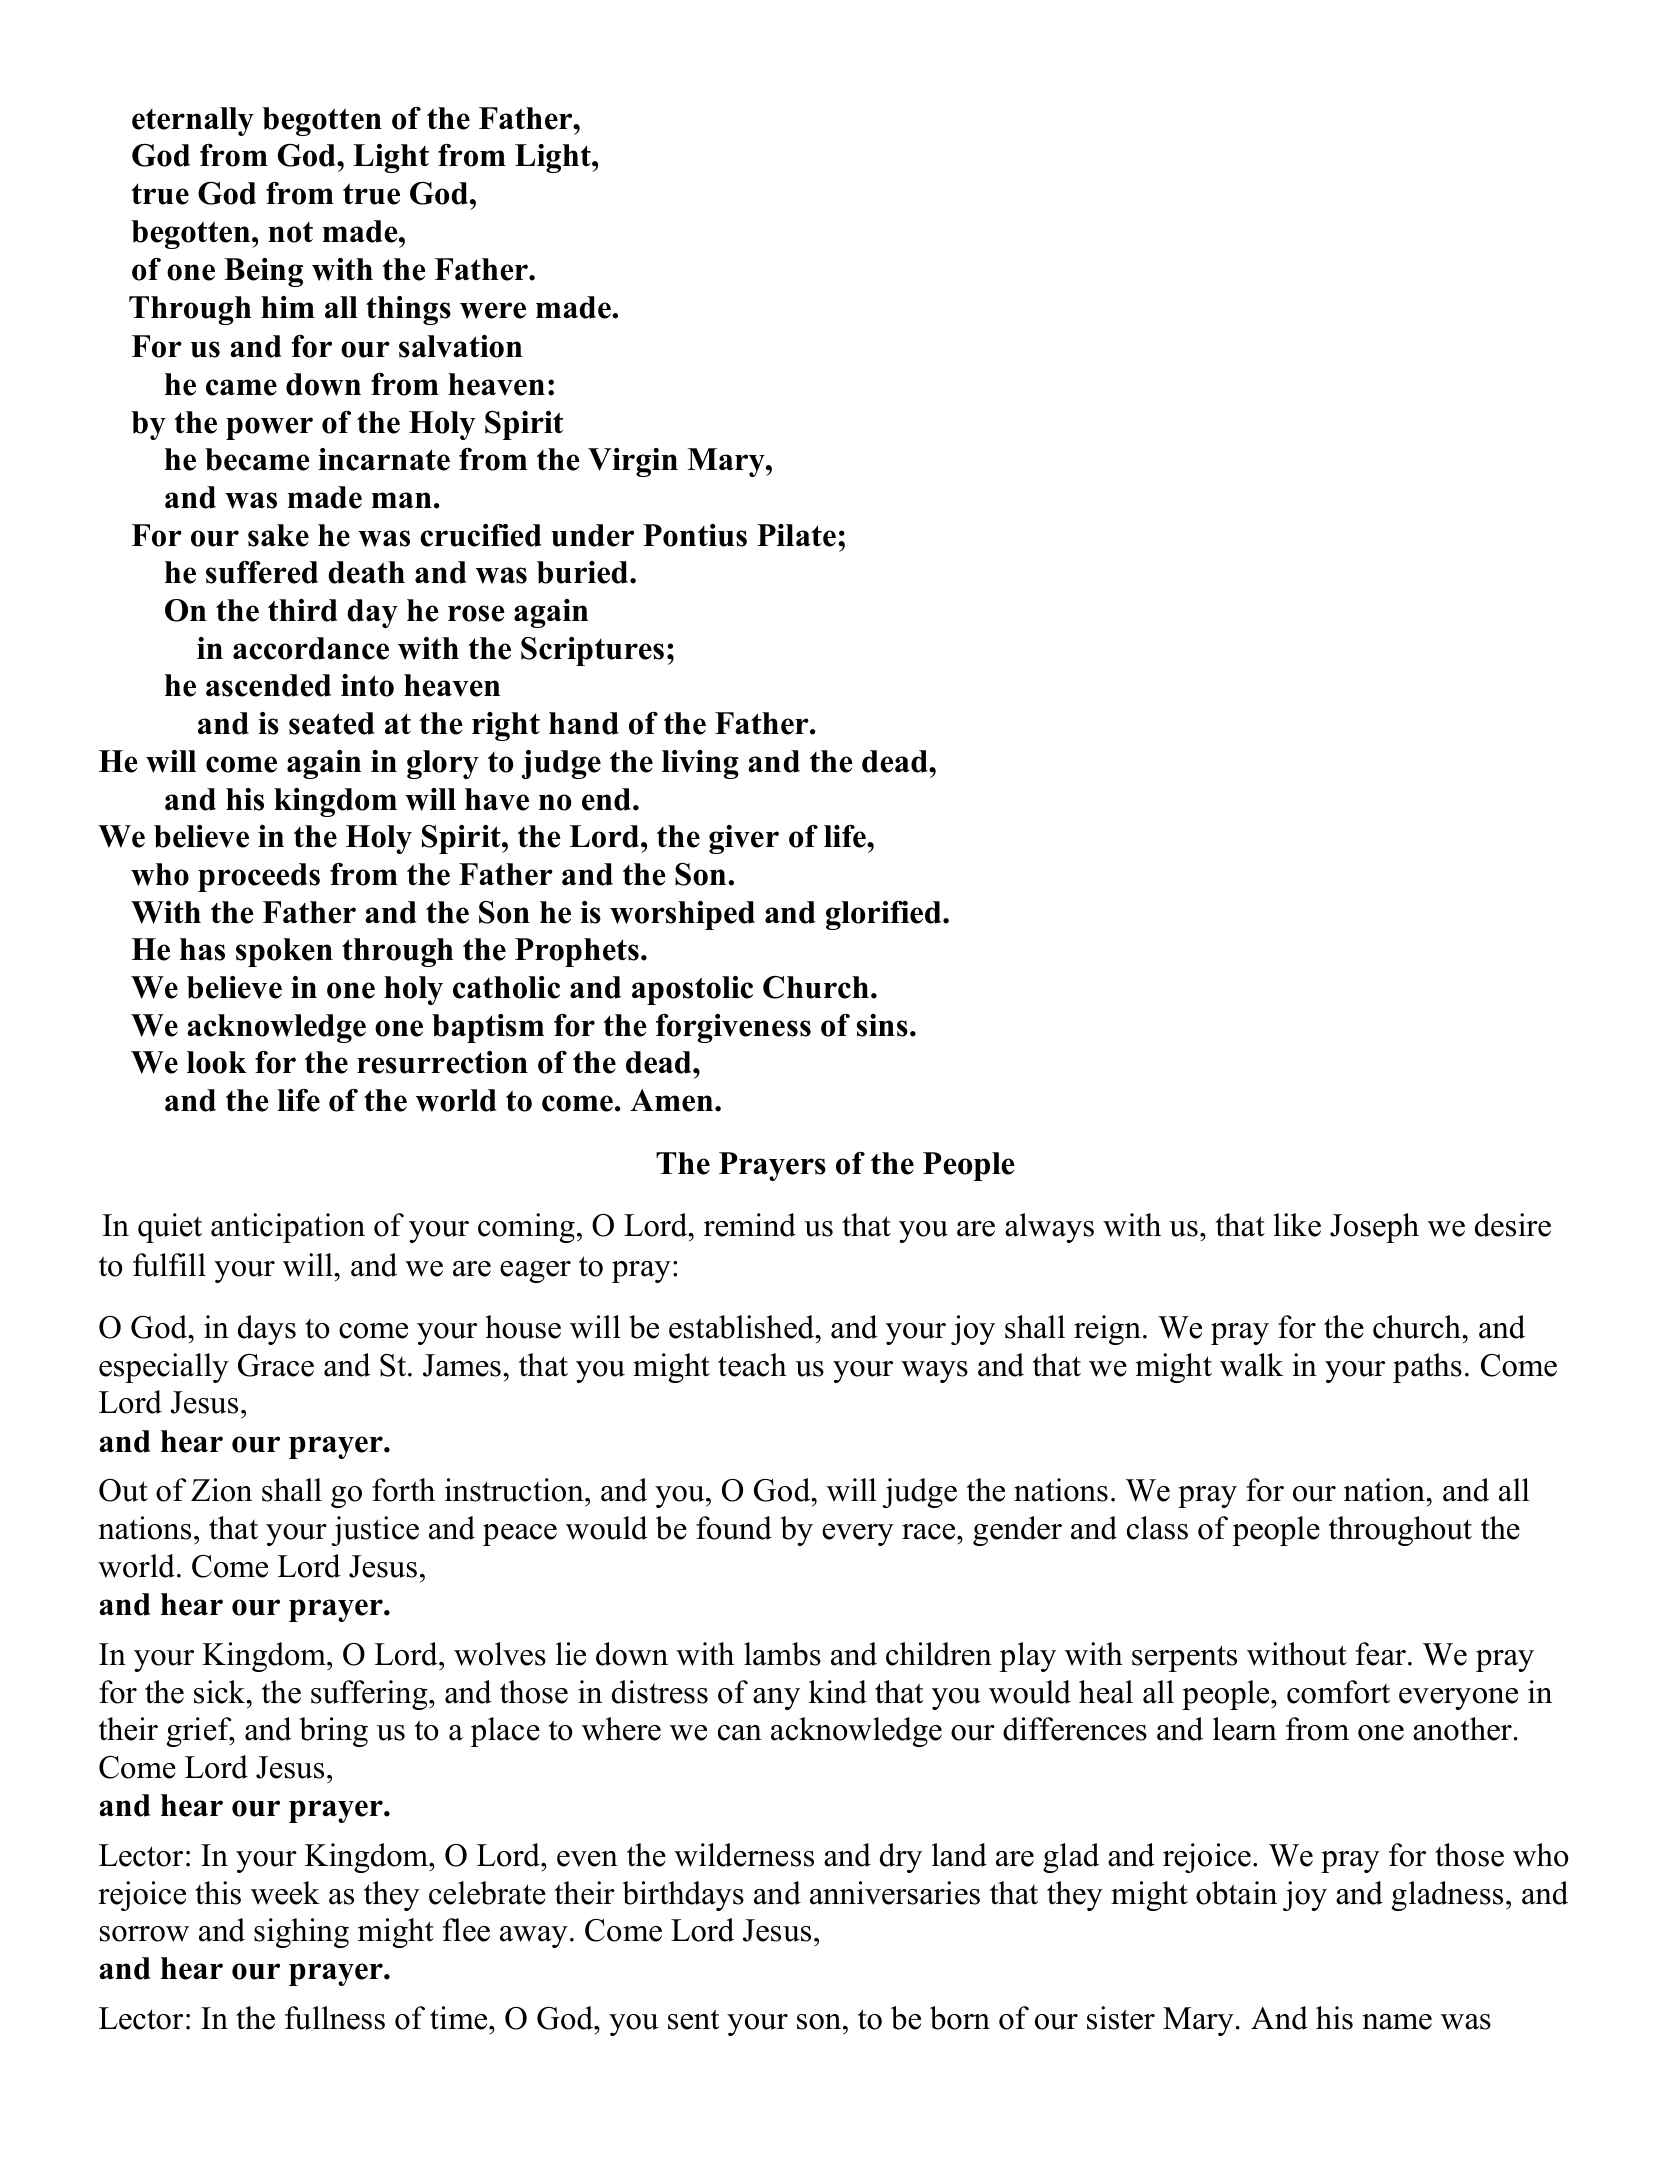 Image resolution: width=1671 pixels, height=2163 pixels. Describe the element at coordinates (301, 1933) in the screenshot. I see `sighing` at that location.
